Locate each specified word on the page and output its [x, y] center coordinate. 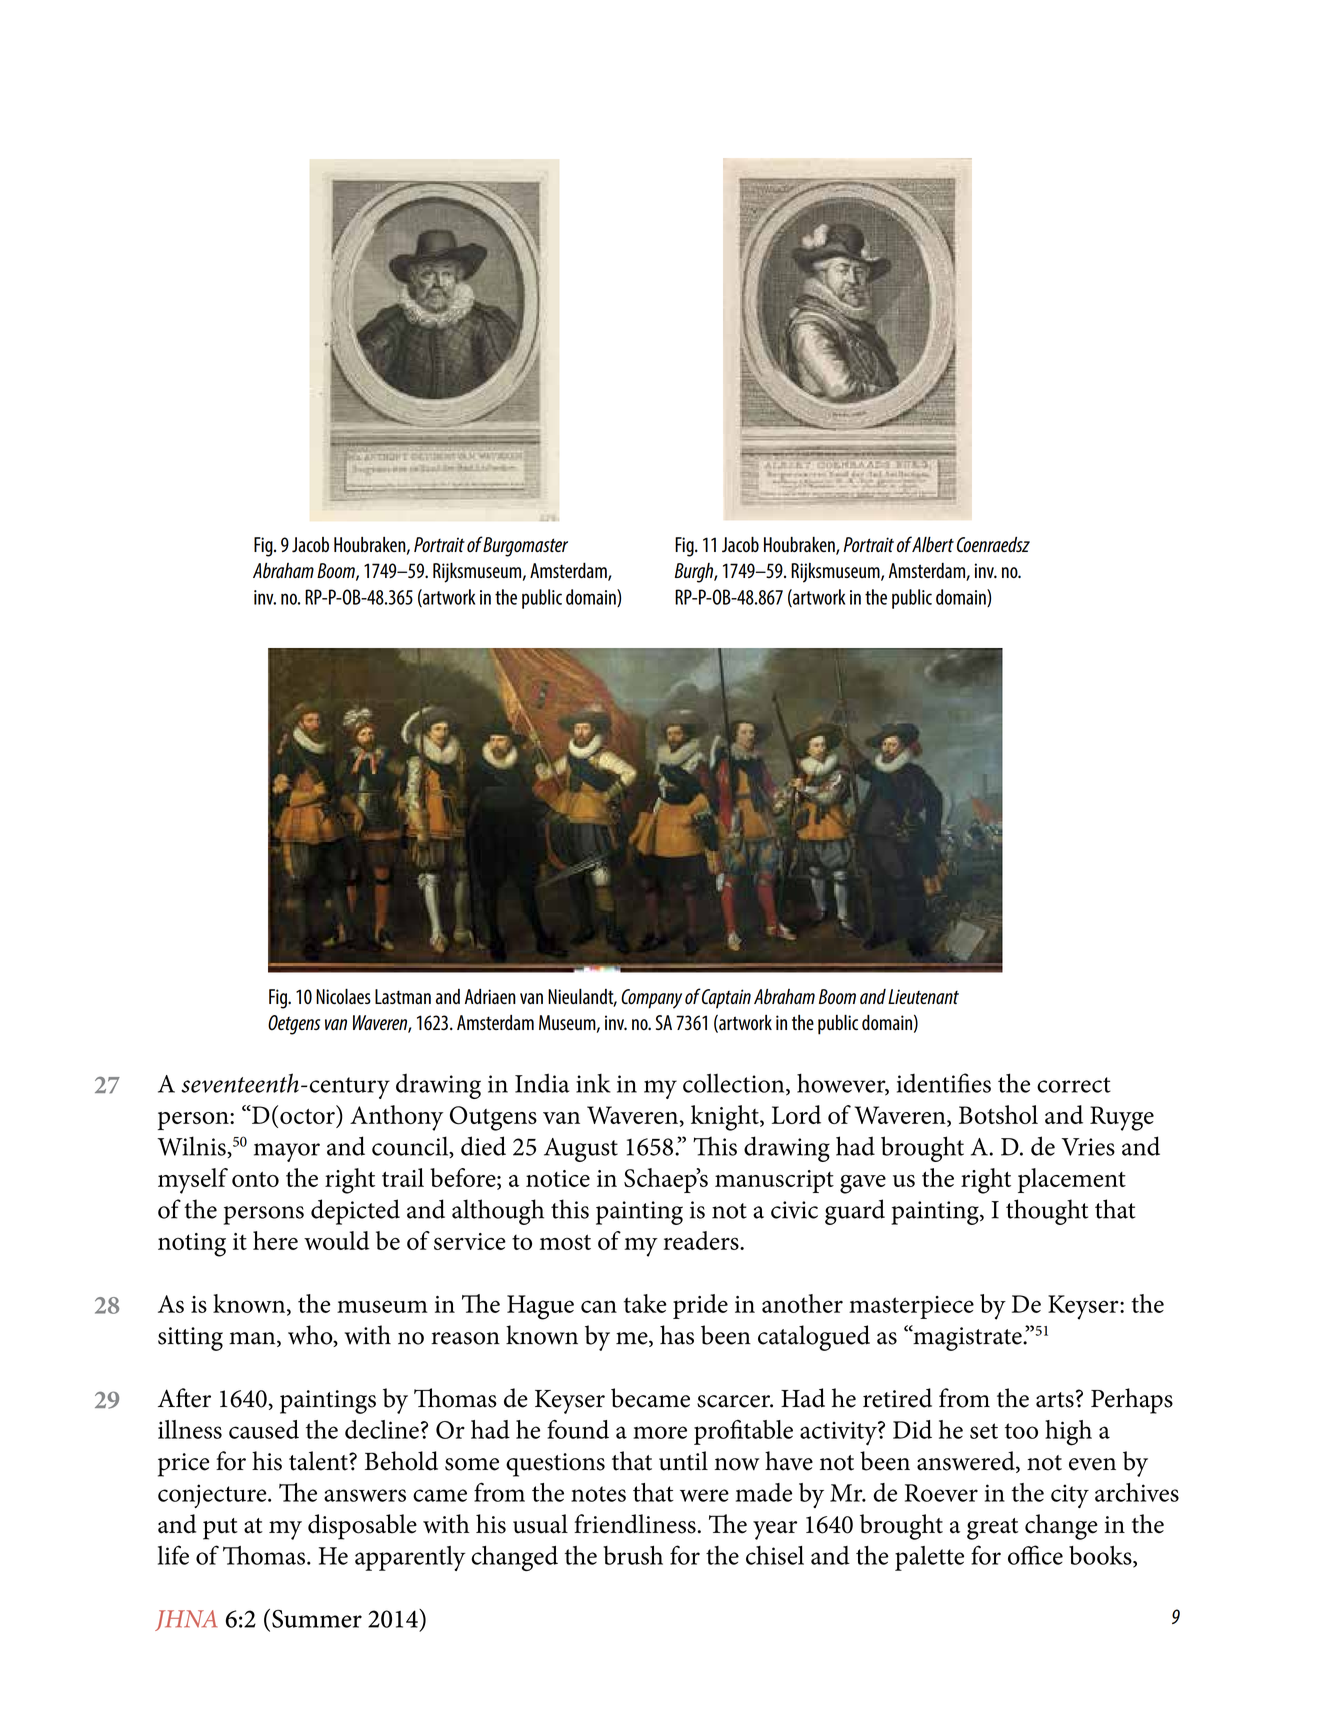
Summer [317, 1618]
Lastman [403, 996]
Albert [933, 545]
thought [1047, 1212]
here [275, 1240]
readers [702, 1240]
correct [1074, 1085]
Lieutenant [923, 996]
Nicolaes [343, 997]
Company [651, 999]
